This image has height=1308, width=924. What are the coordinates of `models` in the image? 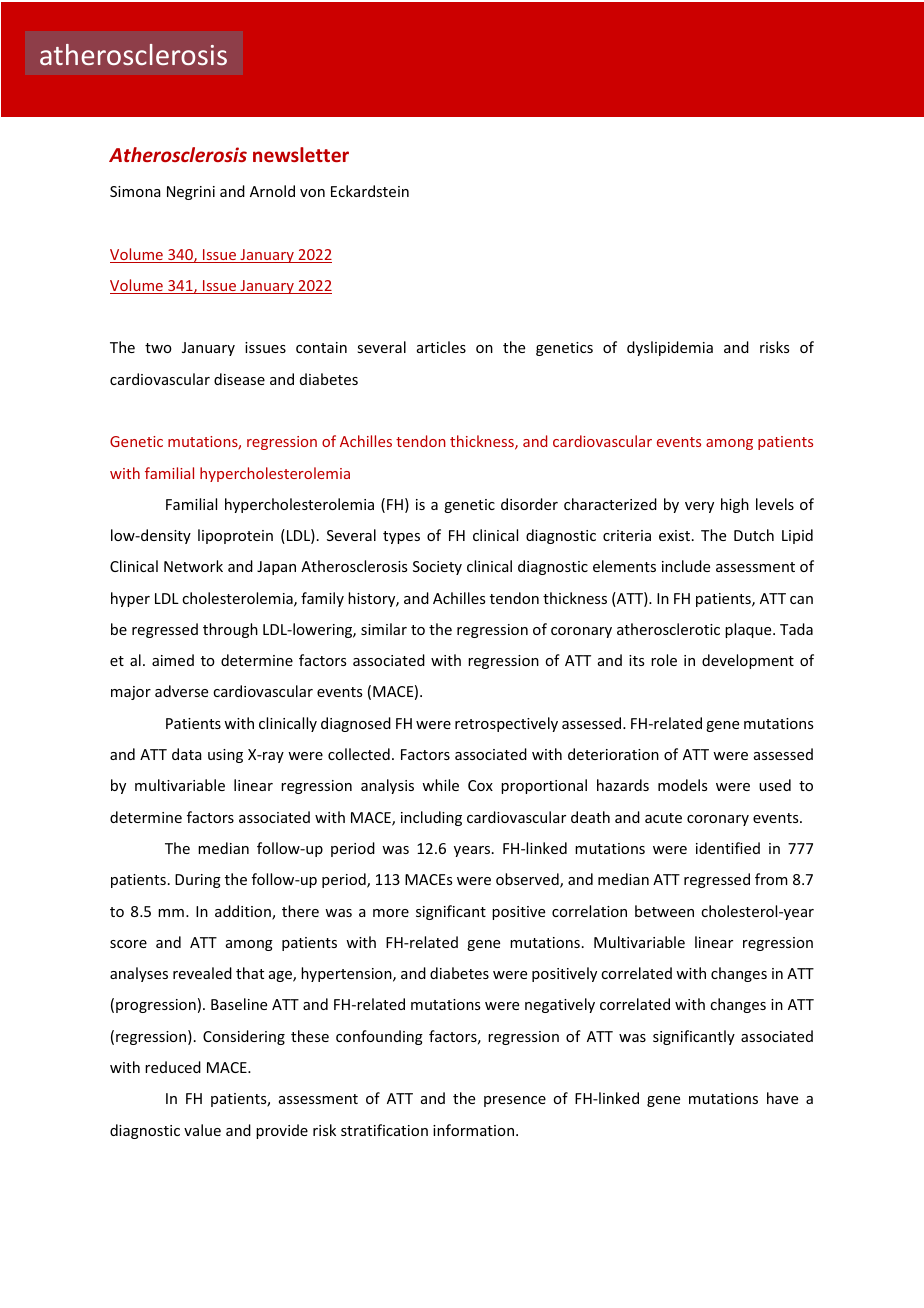 It's located at (682, 785).
